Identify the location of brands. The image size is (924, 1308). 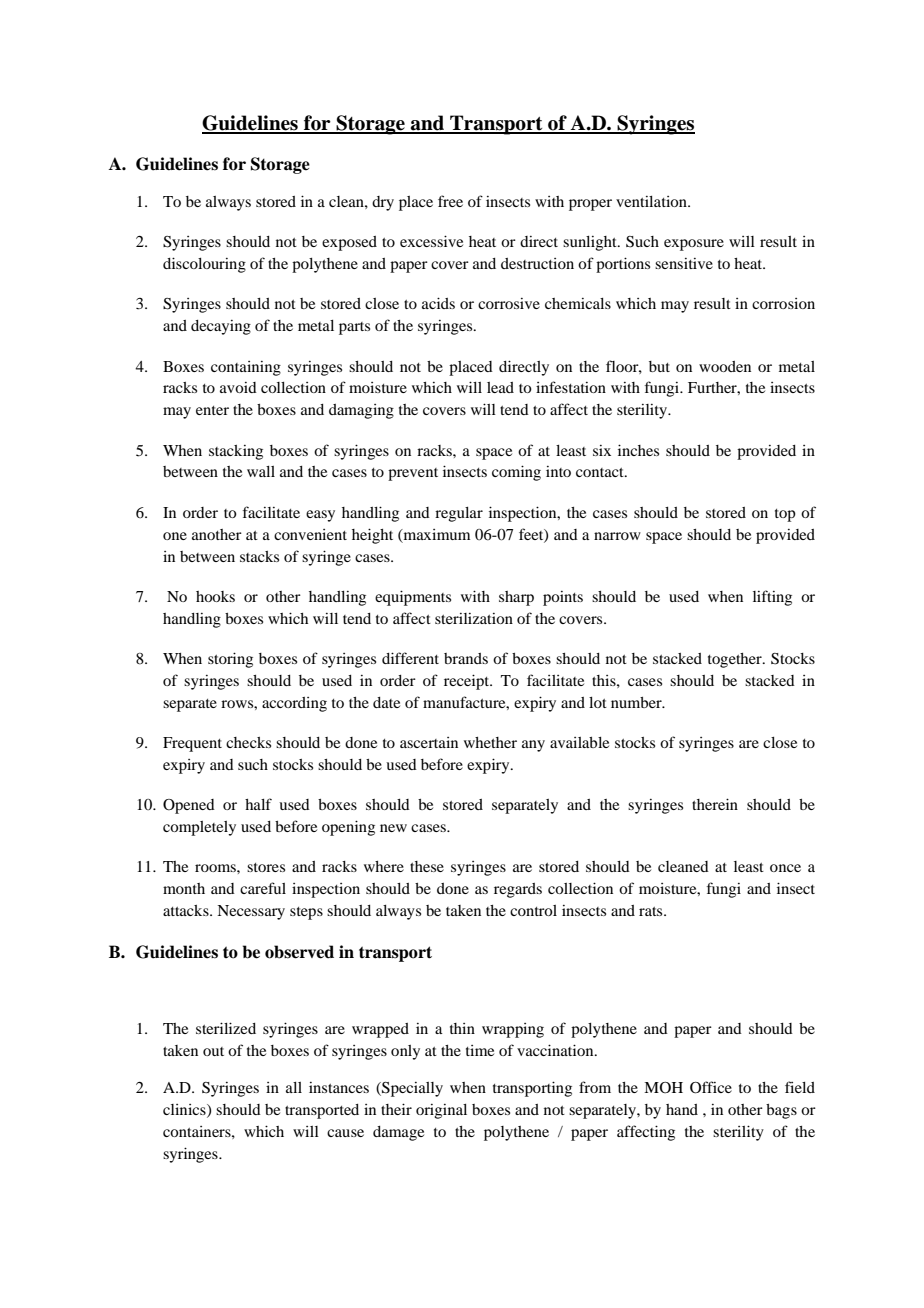
(466, 658).
